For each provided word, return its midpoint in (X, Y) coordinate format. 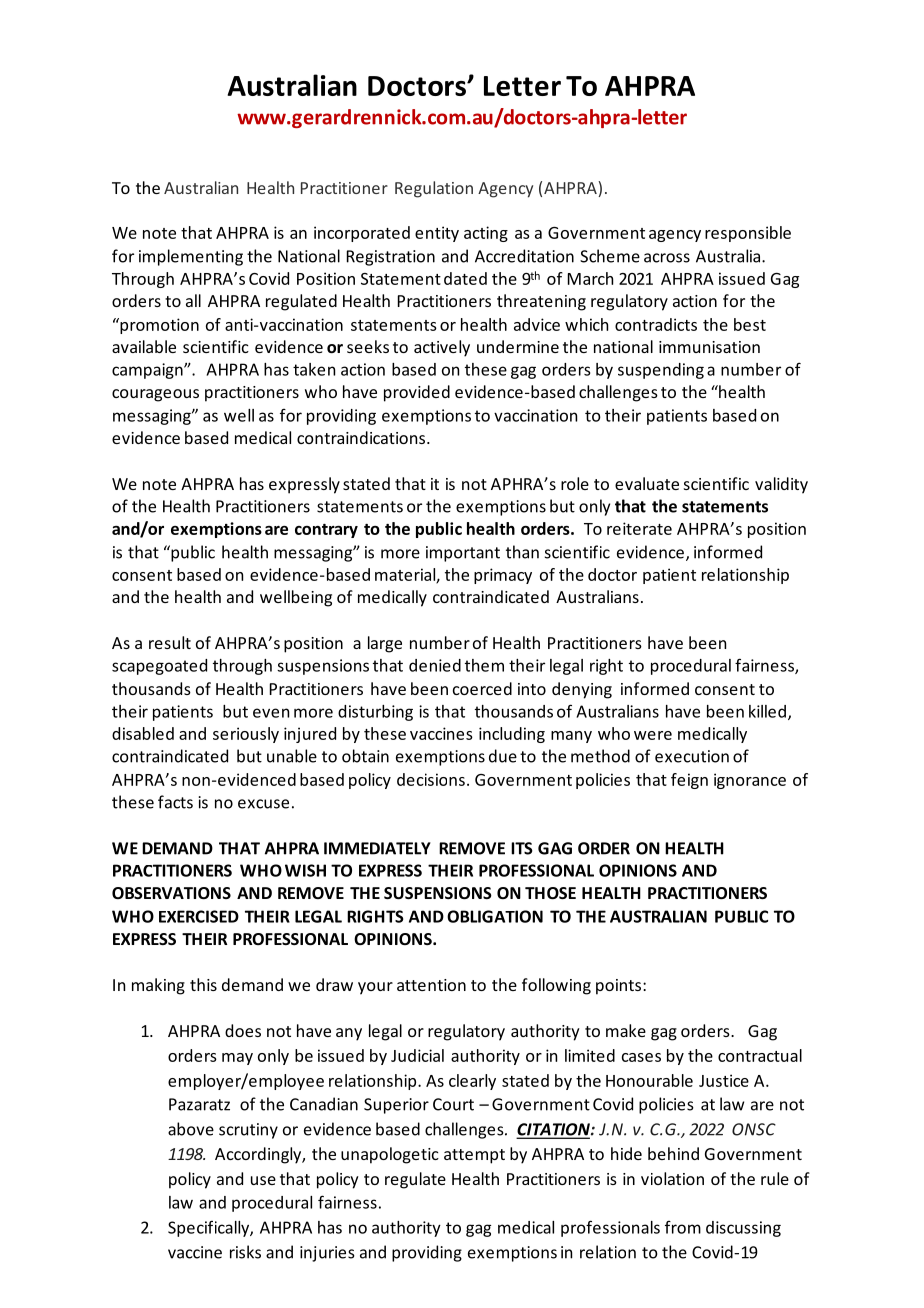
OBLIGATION (495, 916)
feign (689, 781)
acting (486, 234)
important (463, 554)
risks (245, 1252)
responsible (748, 234)
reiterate (639, 528)
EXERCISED (199, 916)
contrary (326, 531)
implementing (191, 257)
